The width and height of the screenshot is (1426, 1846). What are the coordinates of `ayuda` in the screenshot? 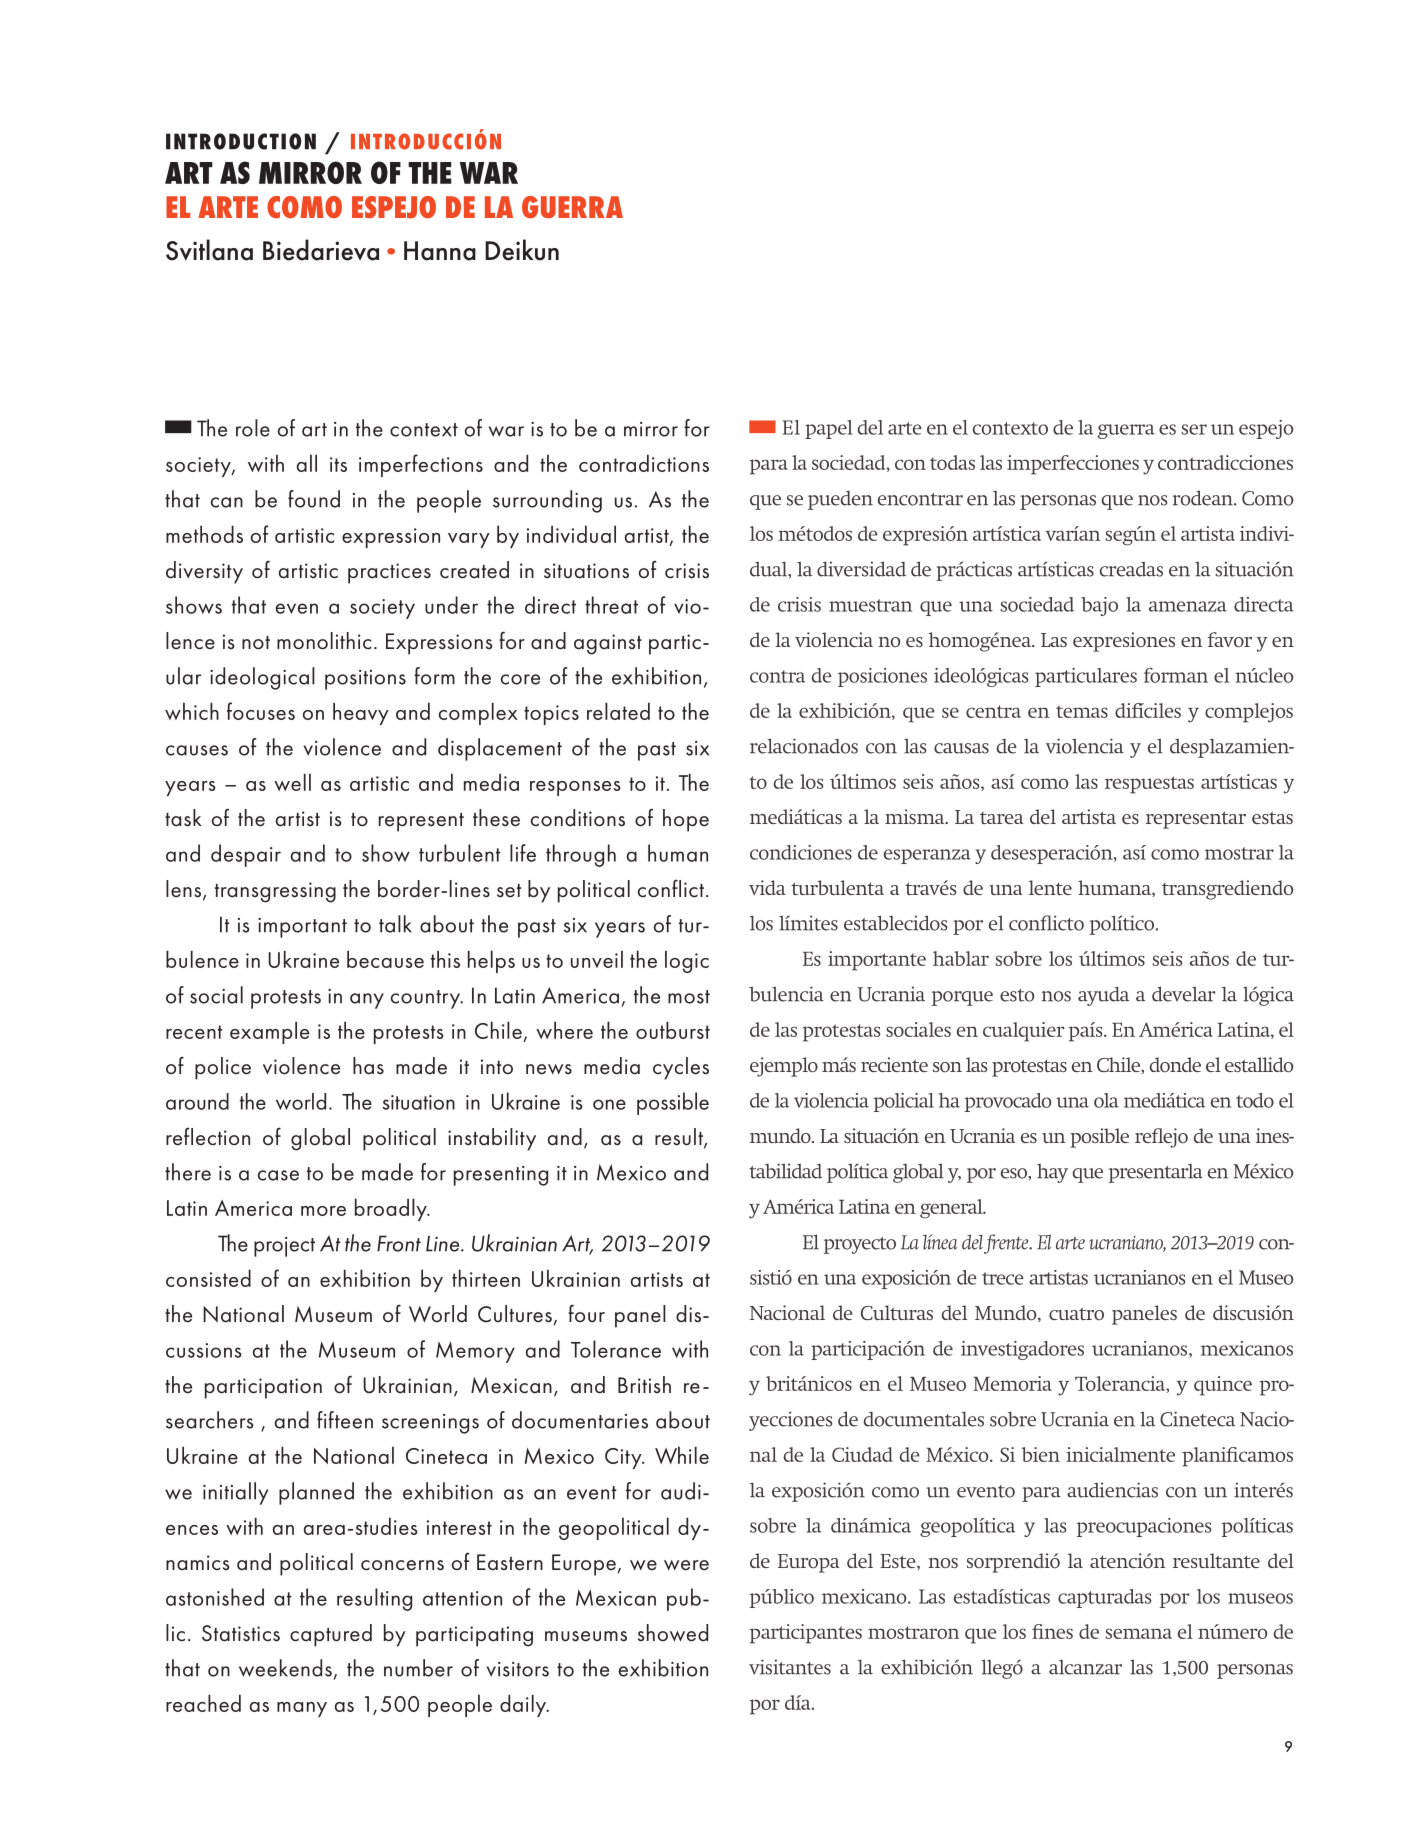 It's located at (1103, 996).
